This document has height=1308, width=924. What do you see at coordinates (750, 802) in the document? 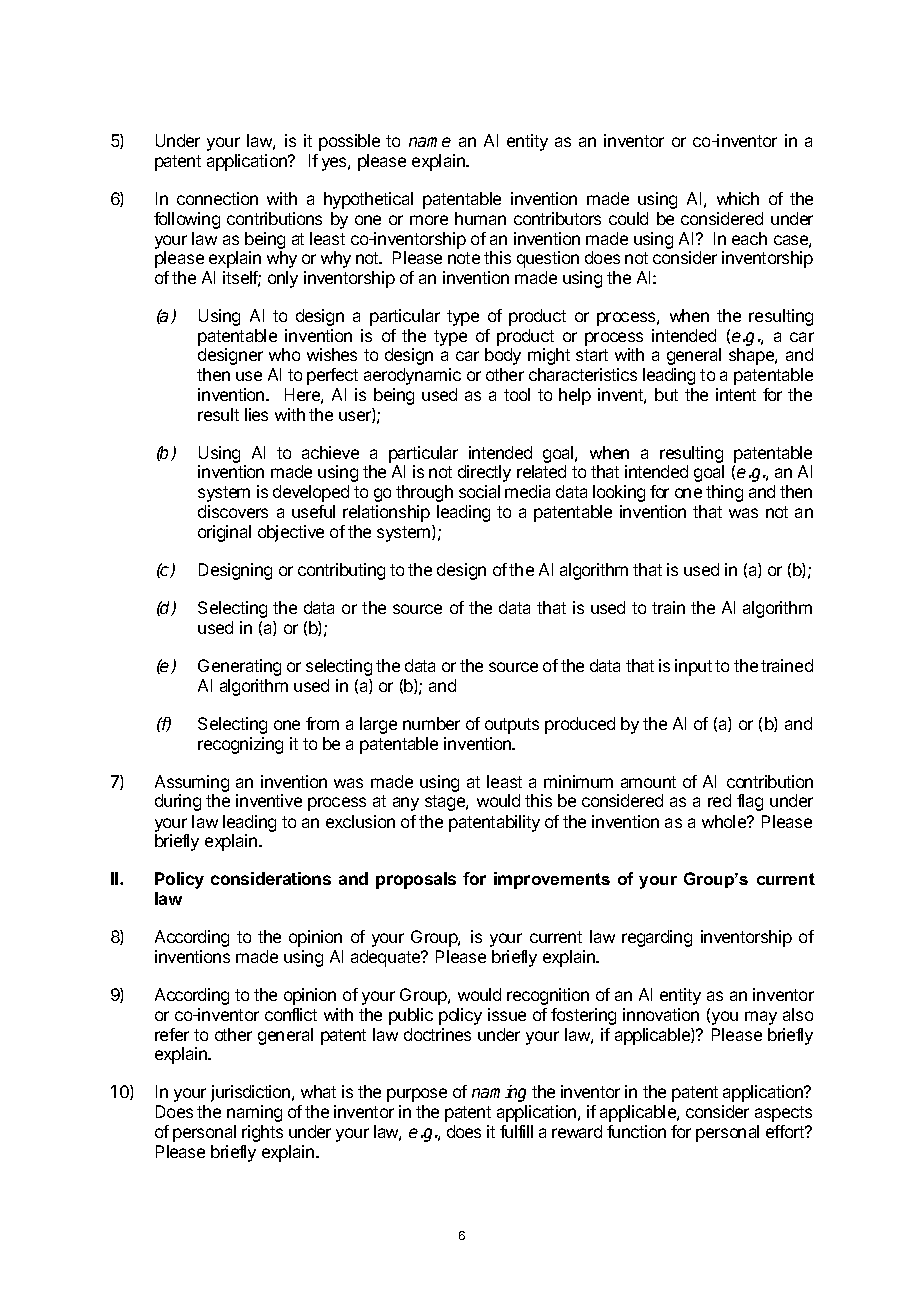
I see `flag` at bounding box center [750, 802].
